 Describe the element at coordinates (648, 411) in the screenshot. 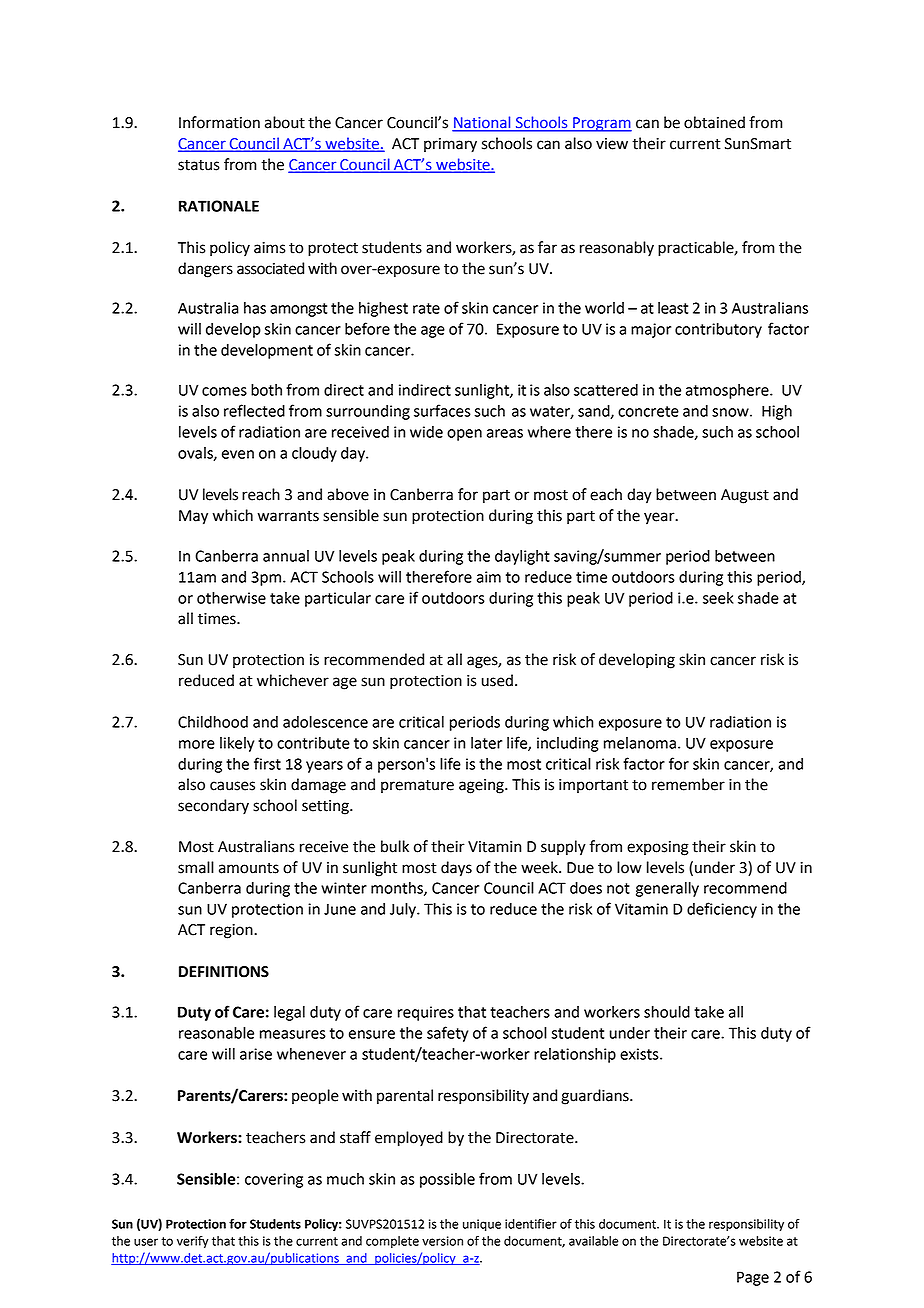

I see `concrete` at that location.
